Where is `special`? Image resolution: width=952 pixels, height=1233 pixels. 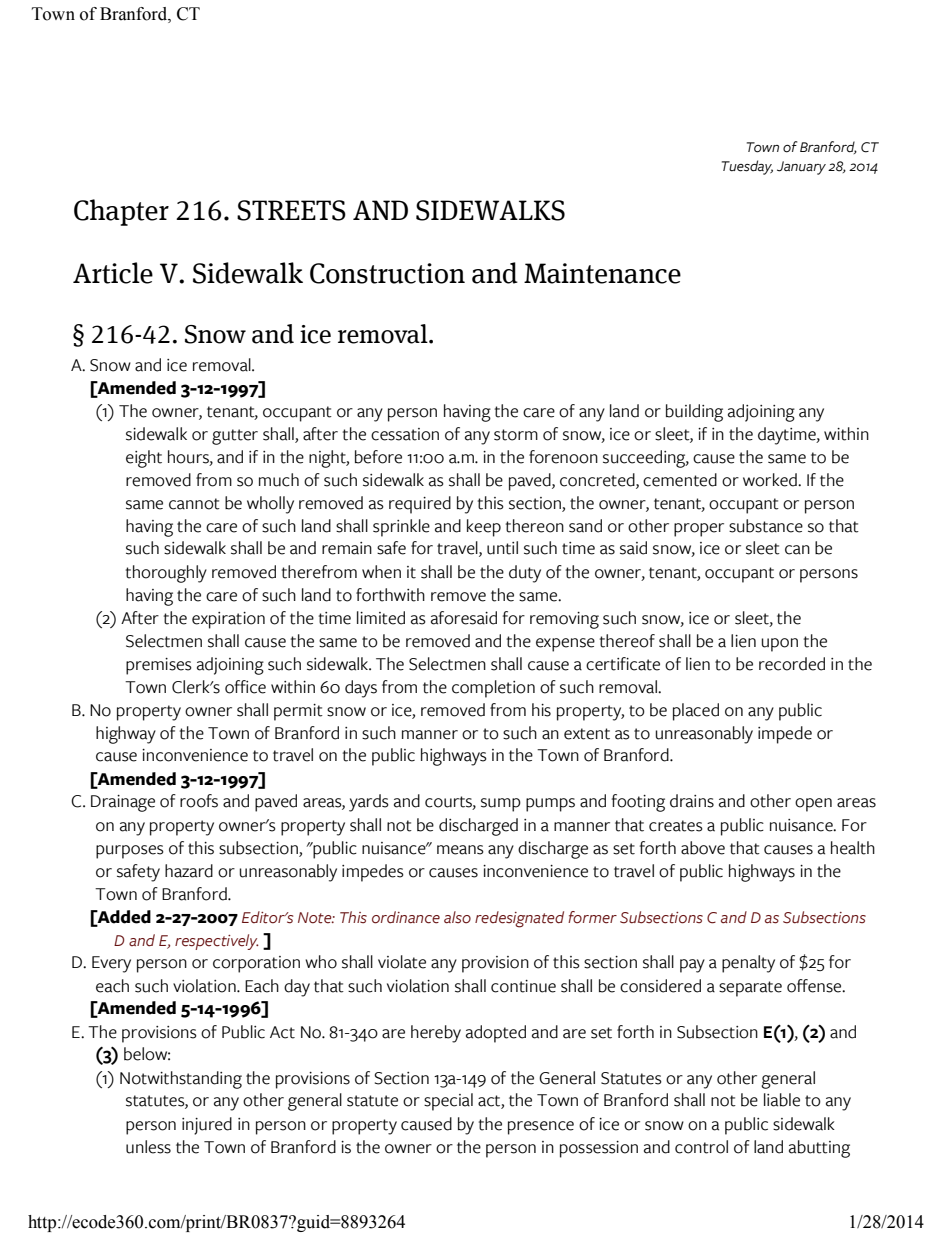
special is located at coordinates (448, 1102).
